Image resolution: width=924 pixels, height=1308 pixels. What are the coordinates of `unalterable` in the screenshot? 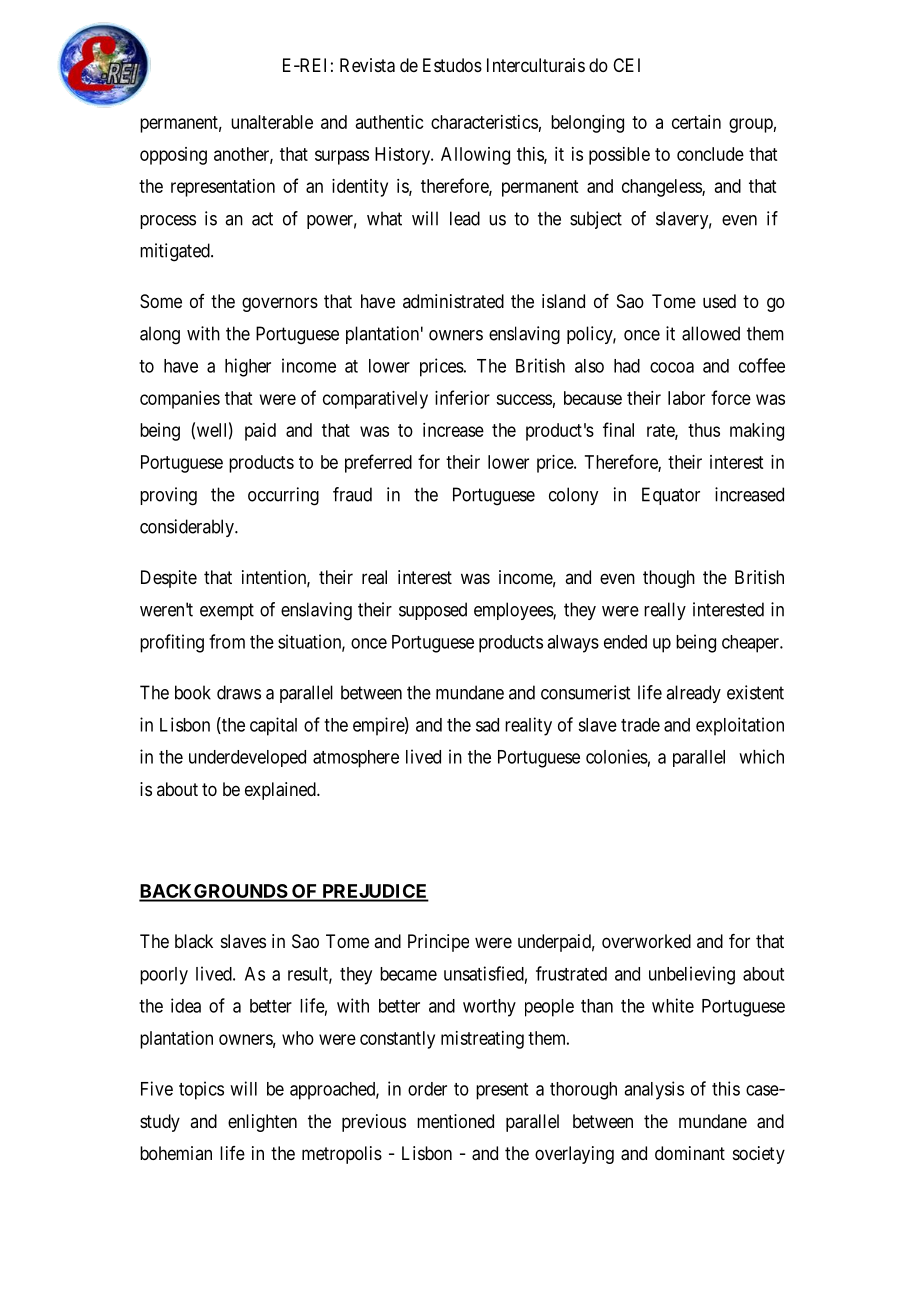 It's located at (272, 122).
